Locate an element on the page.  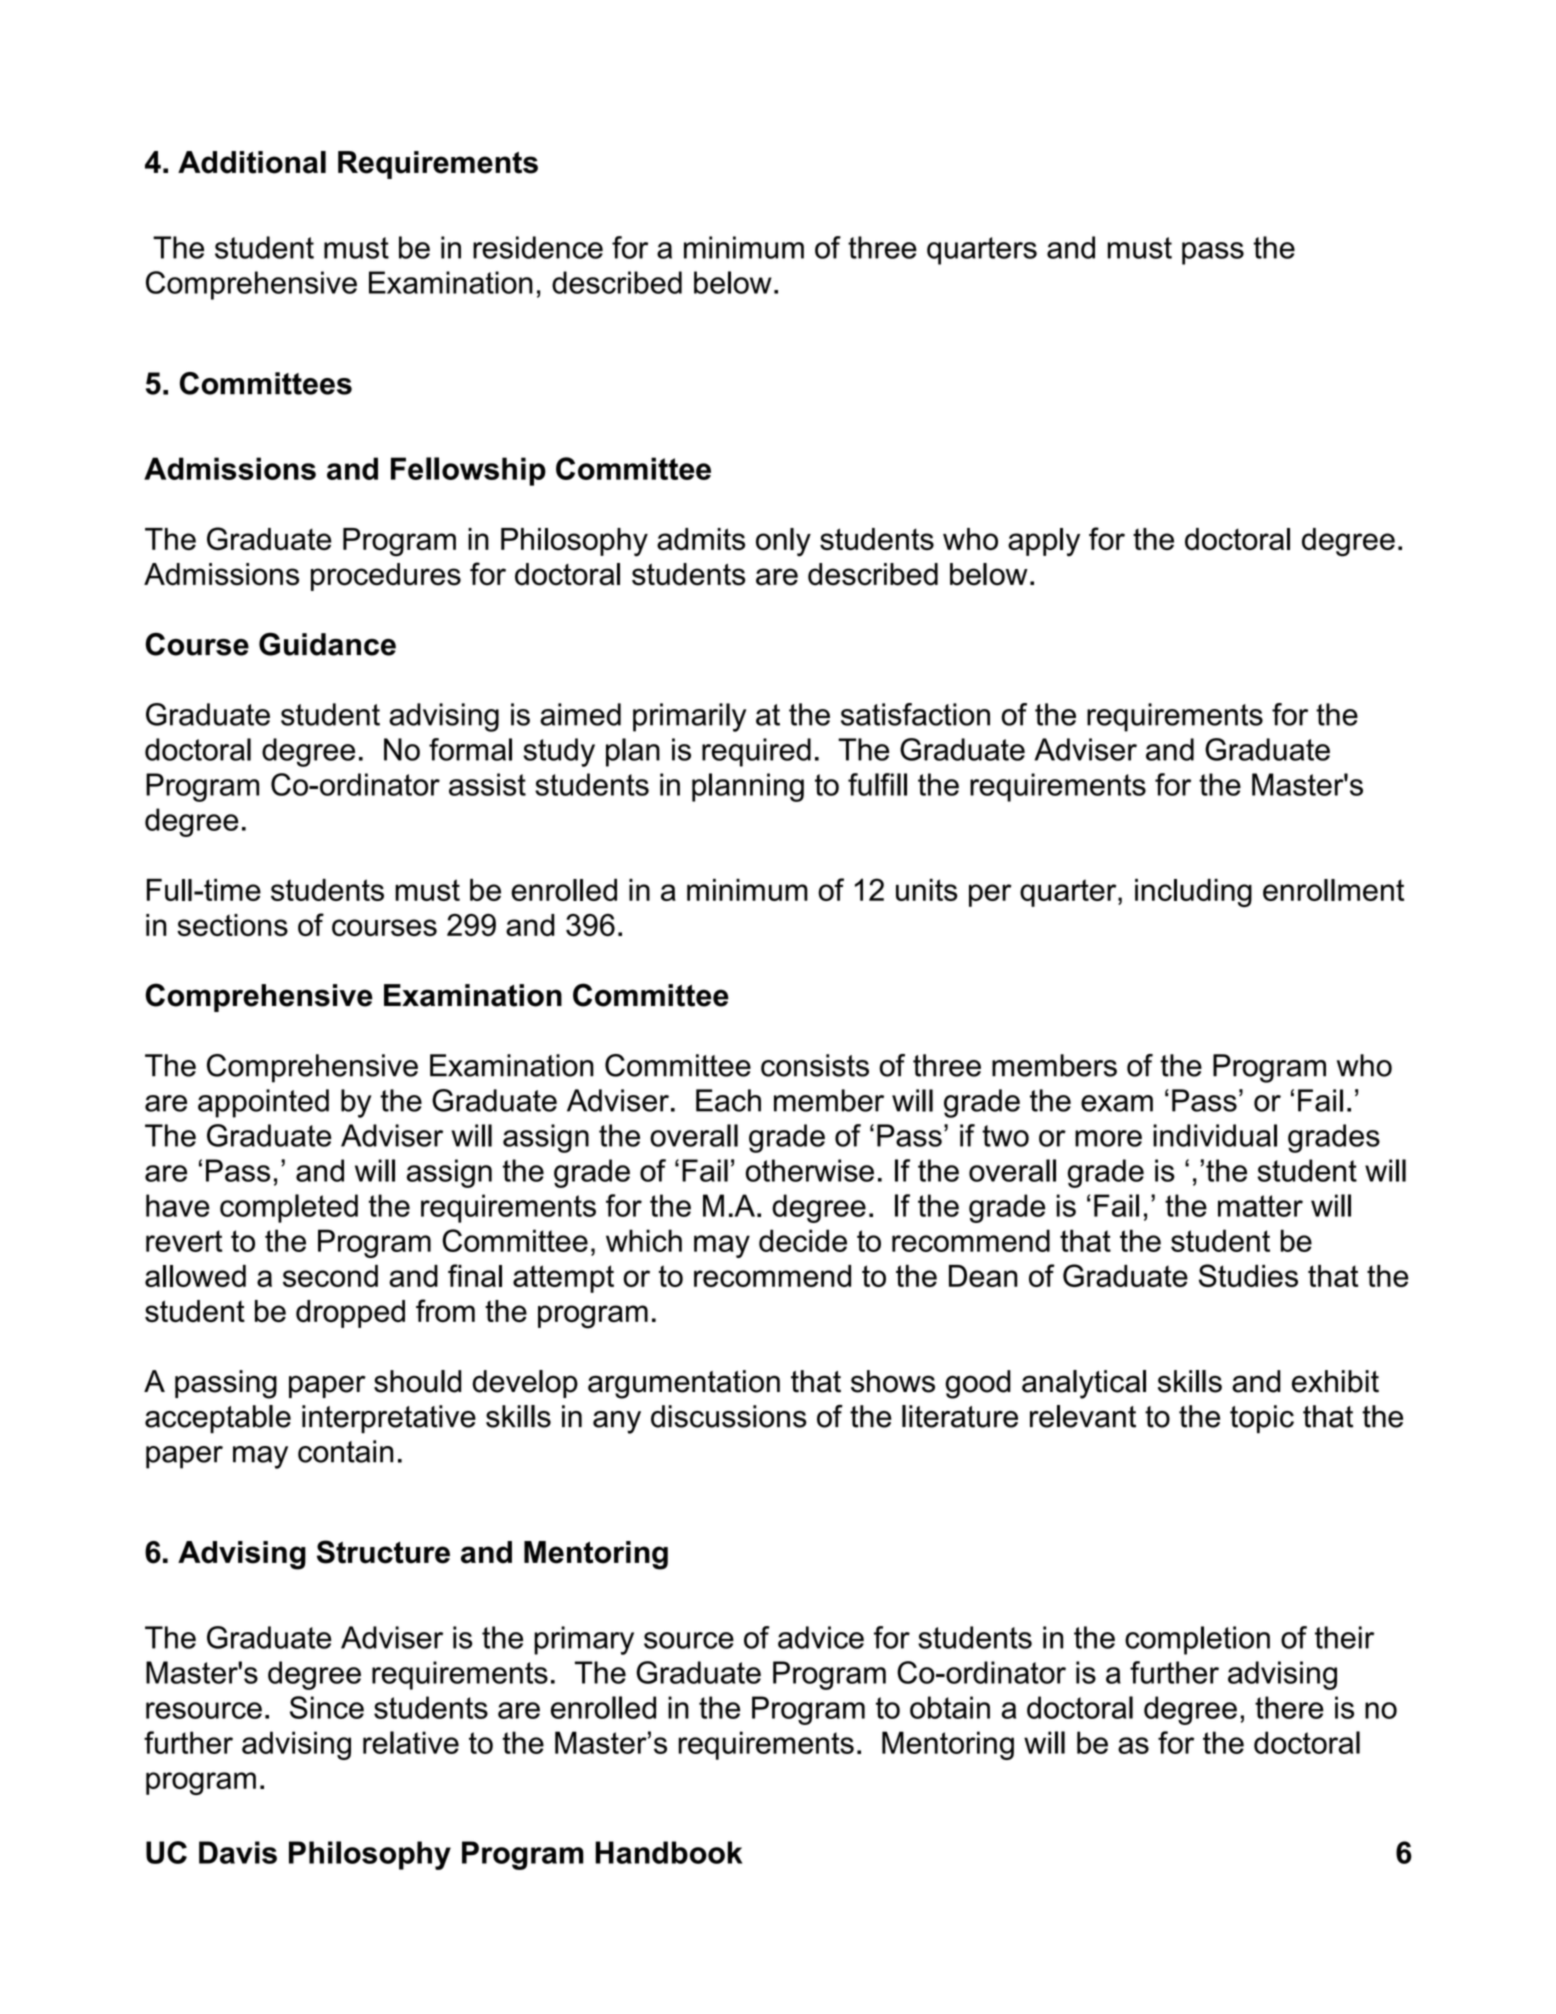
topic is located at coordinates (1262, 1419).
